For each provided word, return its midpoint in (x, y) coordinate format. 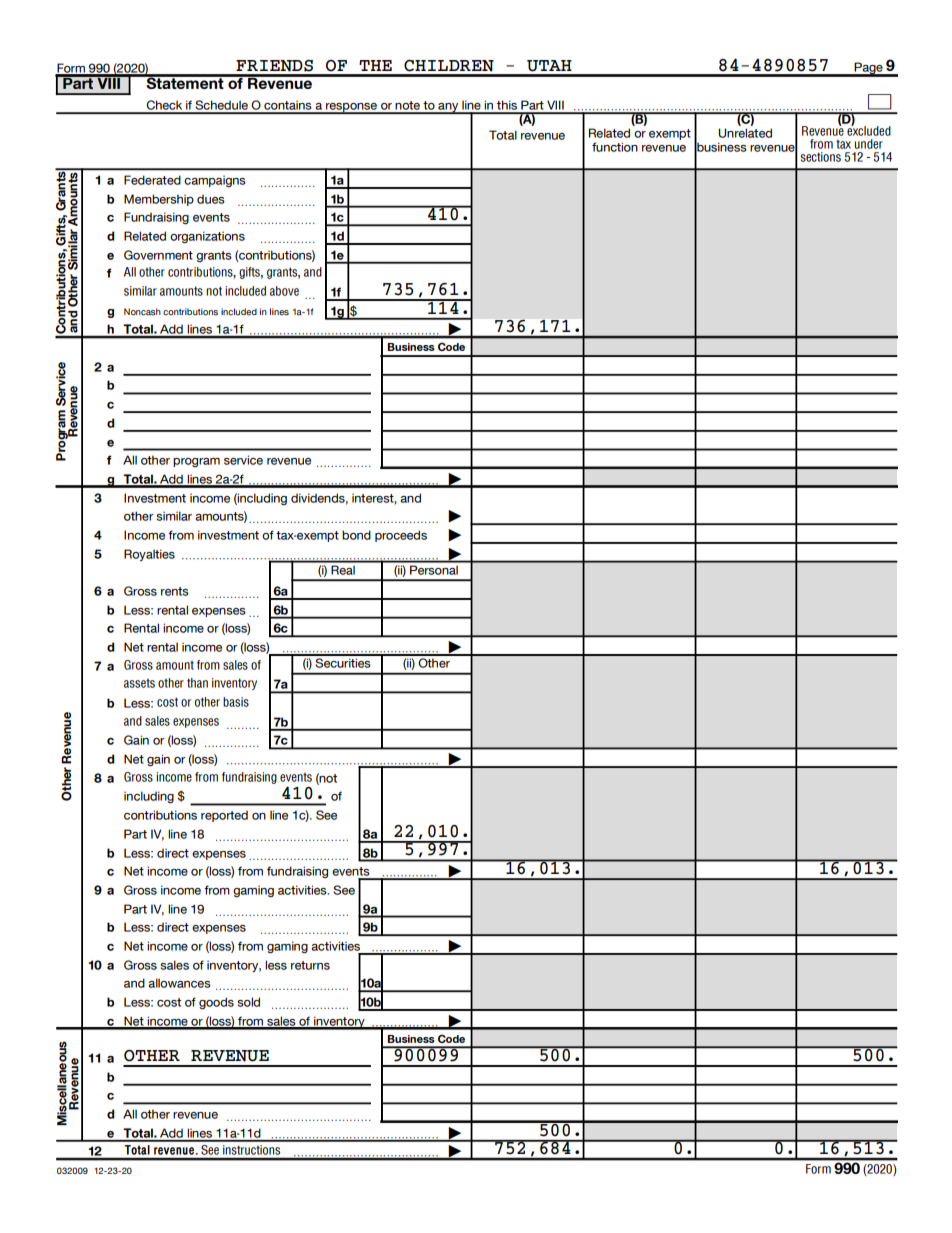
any (448, 108)
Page (869, 69)
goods (216, 1003)
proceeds (401, 536)
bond (356, 535)
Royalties (149, 555)
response (352, 108)
